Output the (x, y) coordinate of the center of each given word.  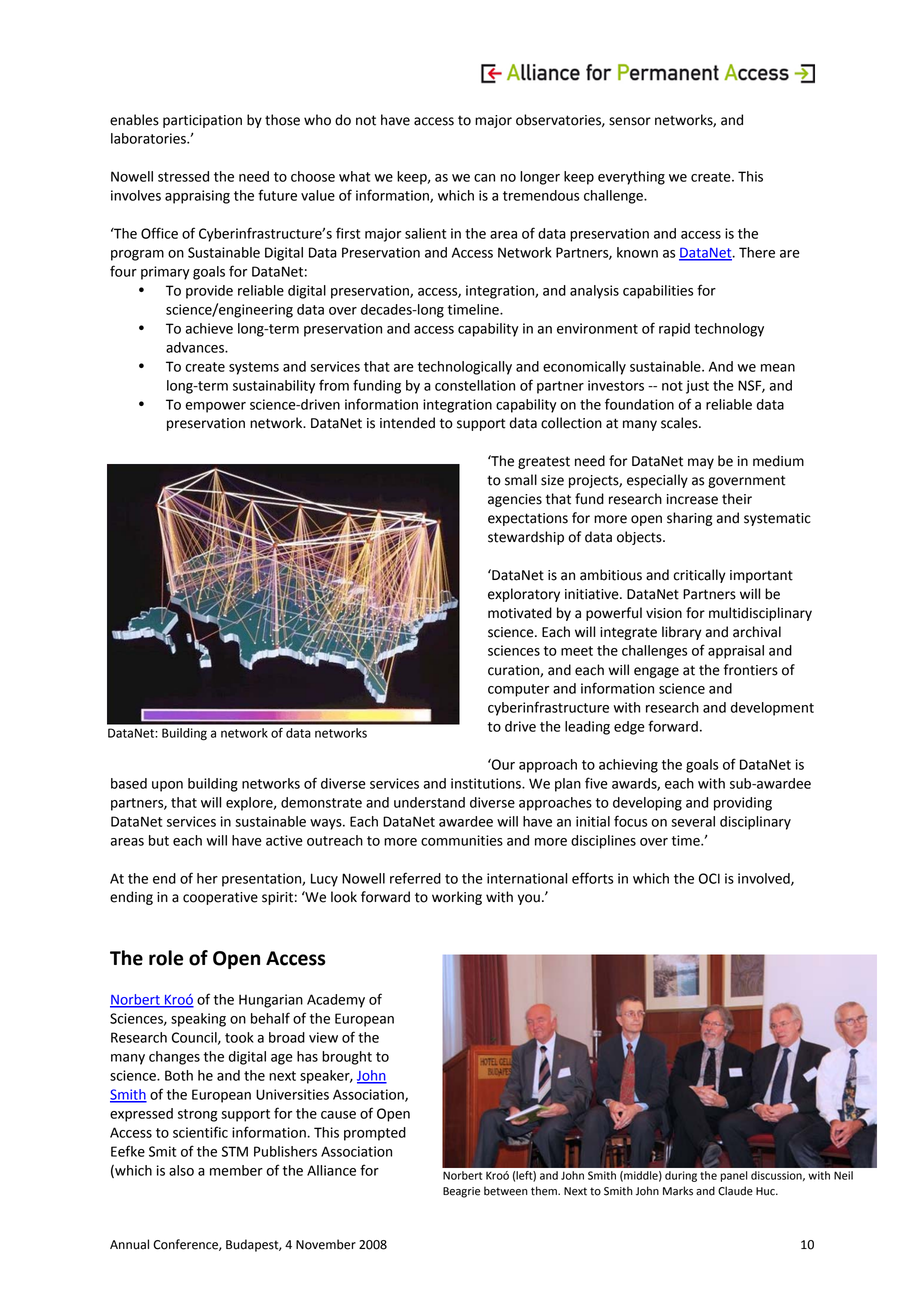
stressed (183, 176)
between (506, 1191)
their (737, 499)
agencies (515, 500)
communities (462, 840)
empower (216, 407)
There (757, 252)
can (484, 178)
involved (765, 879)
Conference (186, 1245)
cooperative (220, 898)
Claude (735, 1191)
